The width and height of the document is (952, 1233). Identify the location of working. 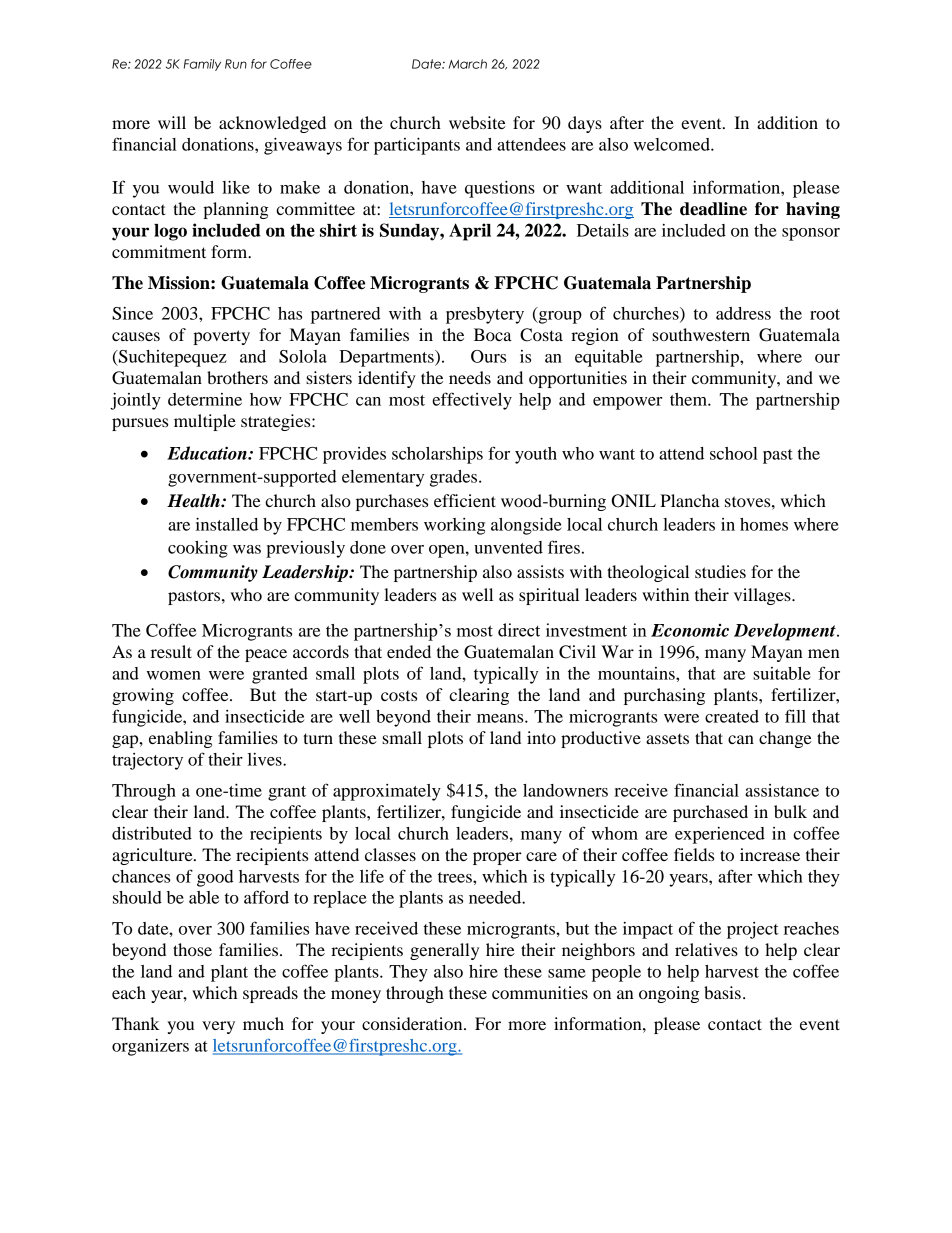
(454, 526).
